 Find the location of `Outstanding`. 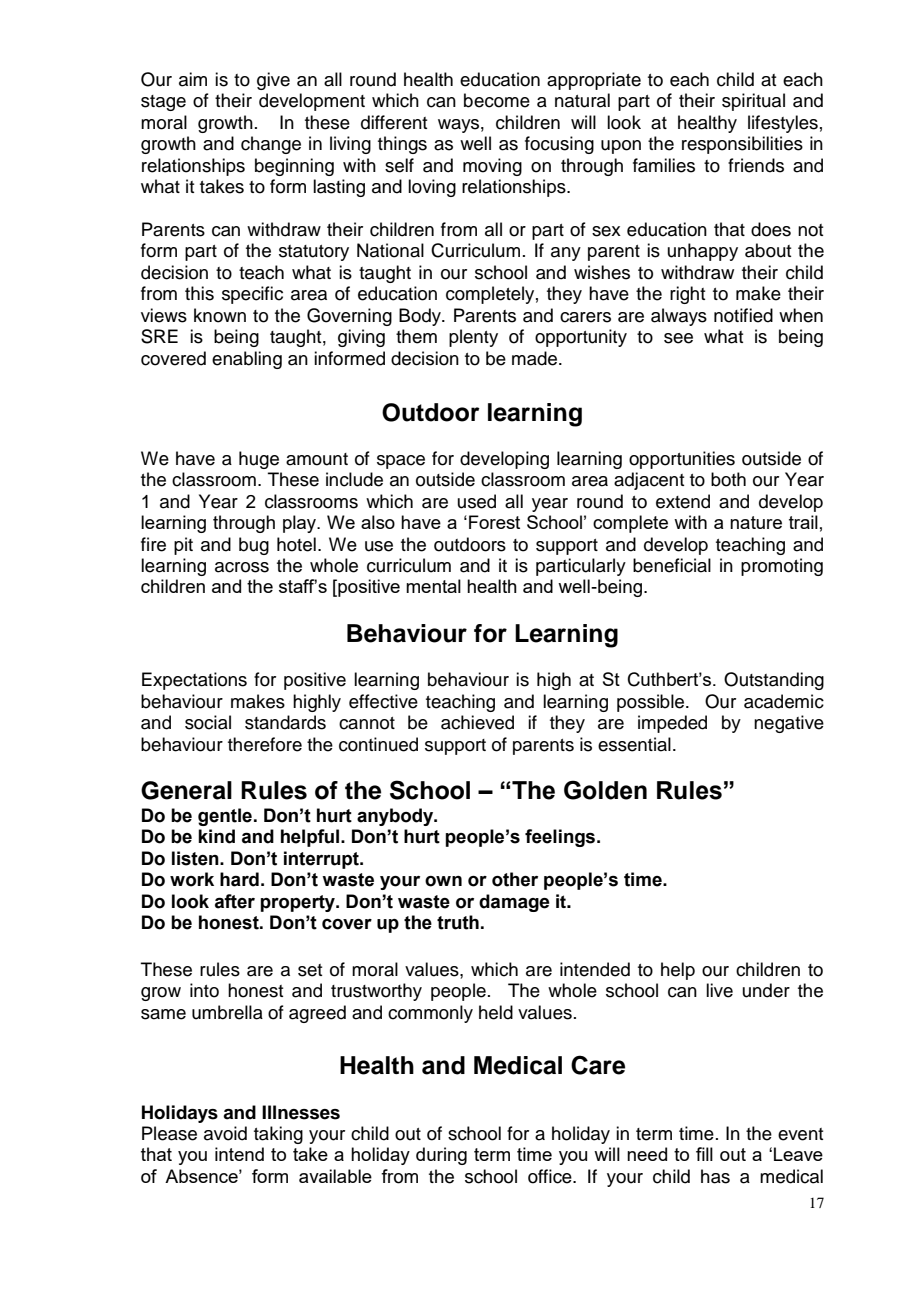

Outstanding is located at coordinates (774, 681).
